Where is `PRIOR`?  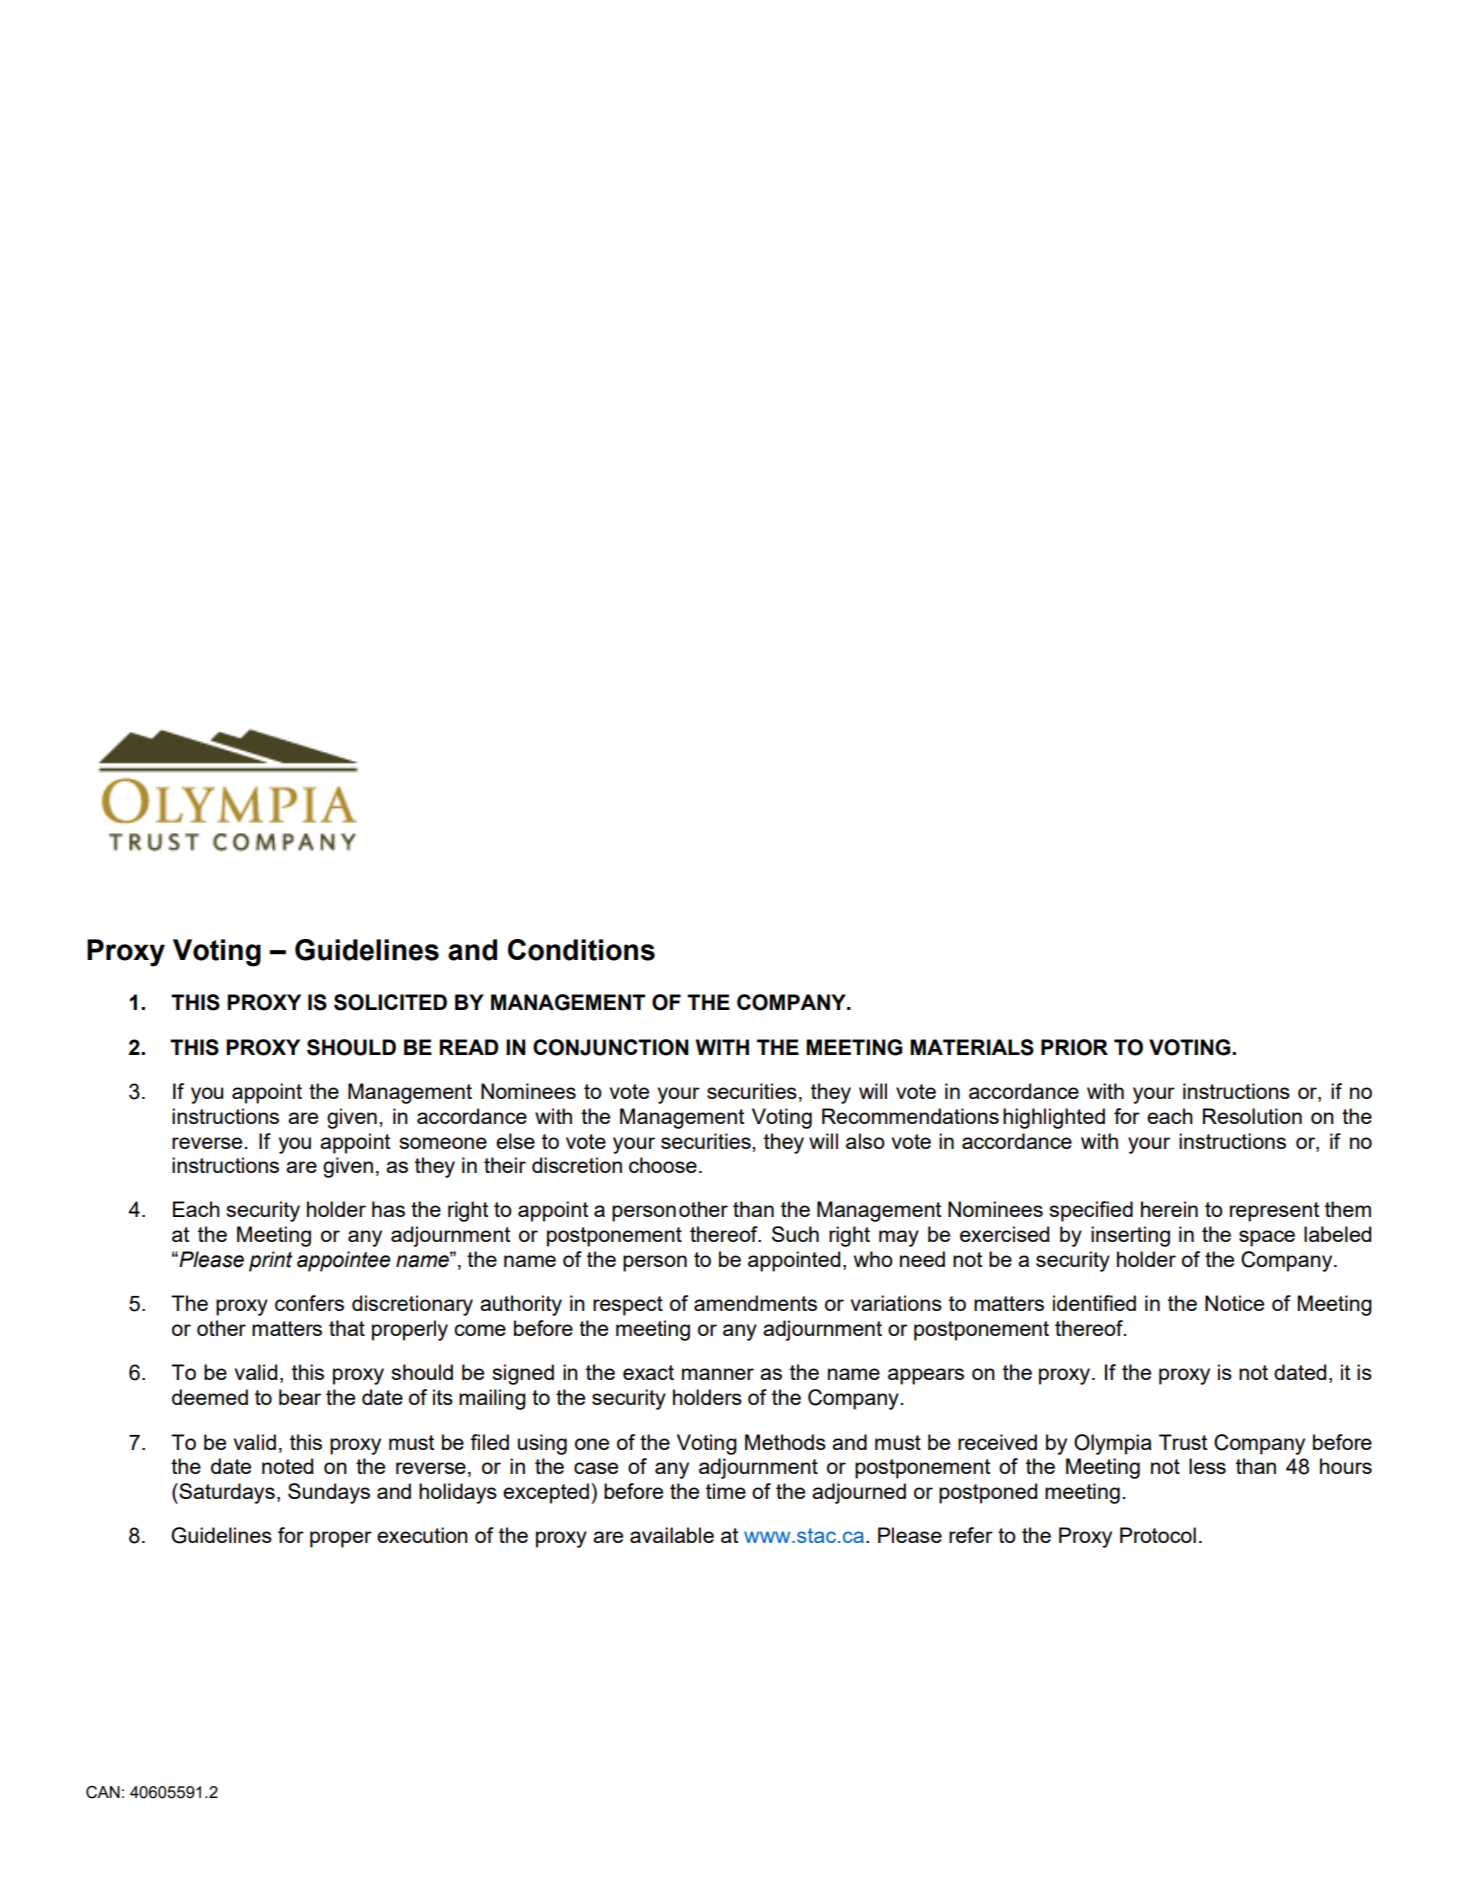 PRIOR is located at coordinates (1074, 1047).
